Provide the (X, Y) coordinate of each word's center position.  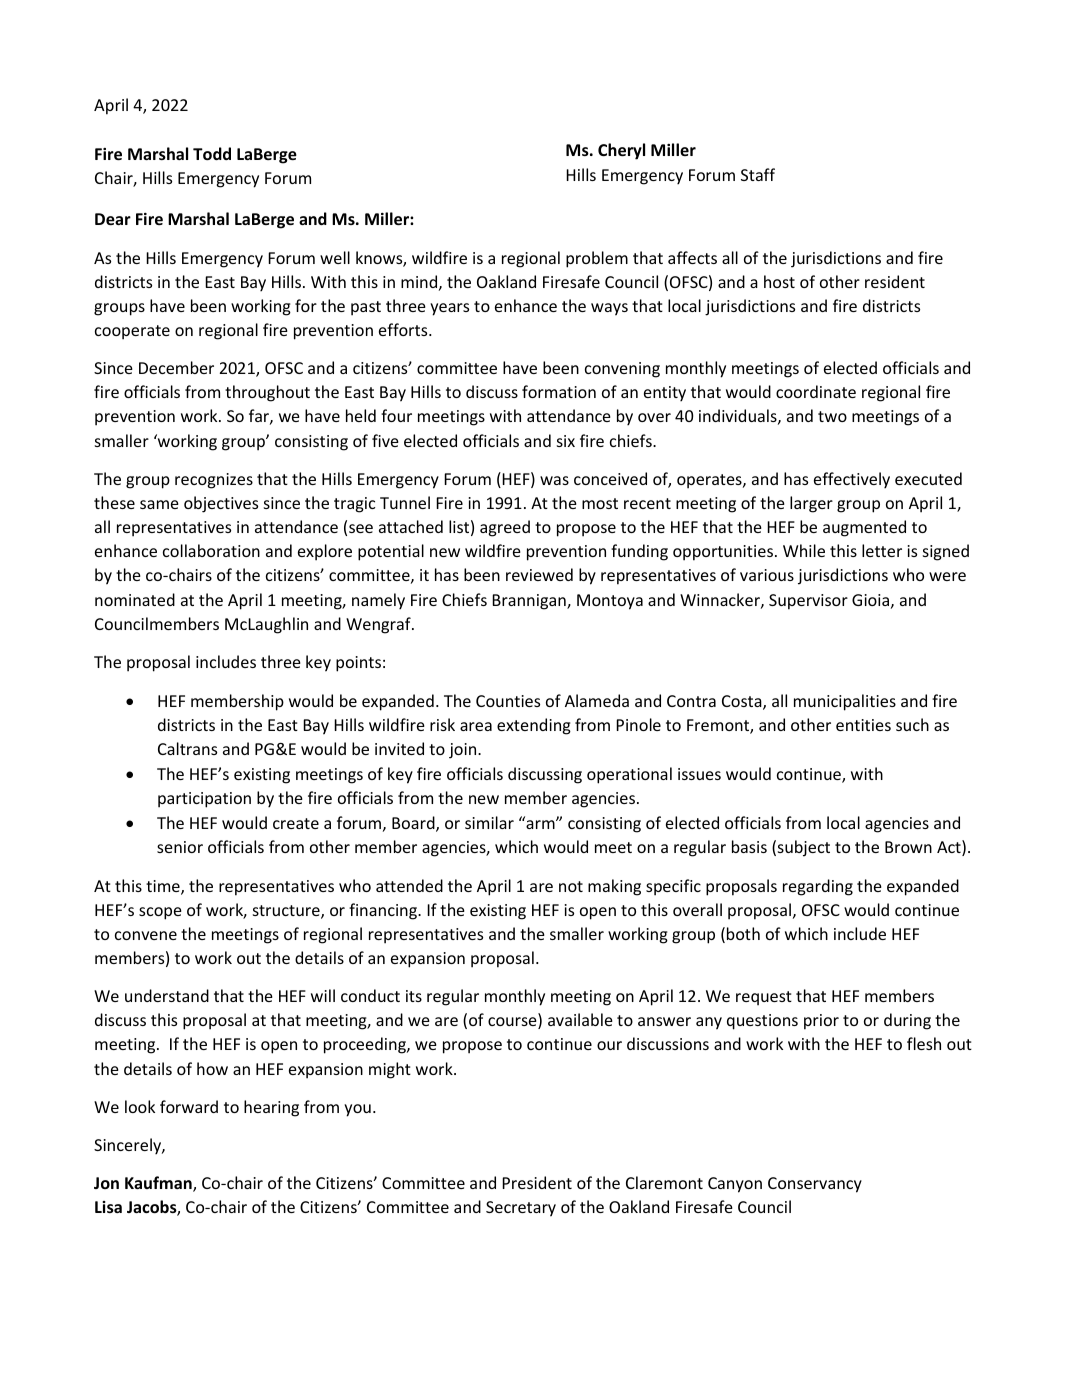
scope (160, 913)
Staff (758, 174)
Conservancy (815, 1185)
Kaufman (159, 1184)
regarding (818, 887)
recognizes (214, 481)
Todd (212, 153)
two (832, 416)
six (566, 441)
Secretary (521, 1209)
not (571, 886)
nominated (135, 599)
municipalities (845, 702)
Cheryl (621, 151)
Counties (508, 701)
